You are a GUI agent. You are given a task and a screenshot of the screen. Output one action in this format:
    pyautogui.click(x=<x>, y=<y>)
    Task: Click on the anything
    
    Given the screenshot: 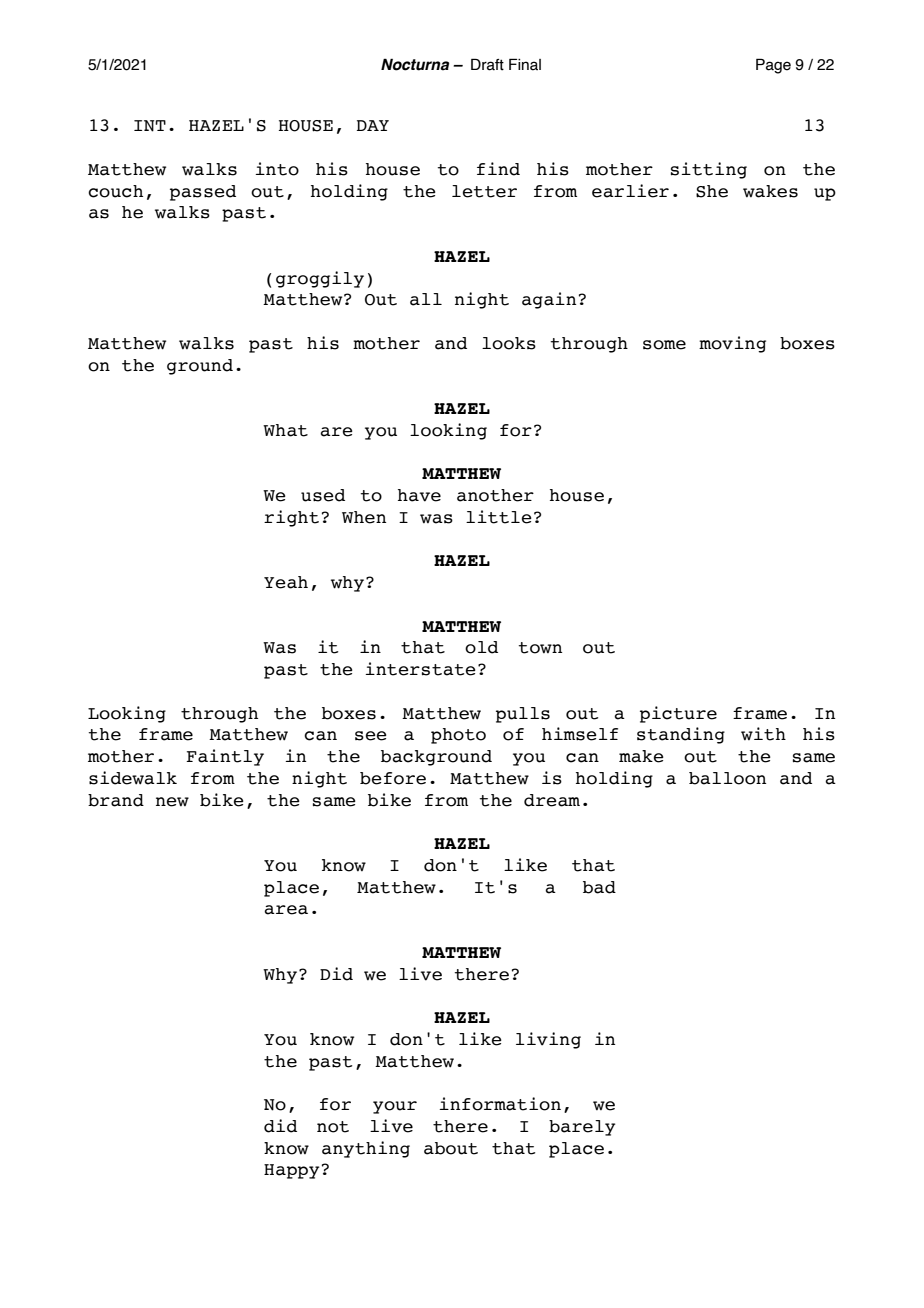 What is the action you would take?
    pyautogui.click(x=366, y=1149)
